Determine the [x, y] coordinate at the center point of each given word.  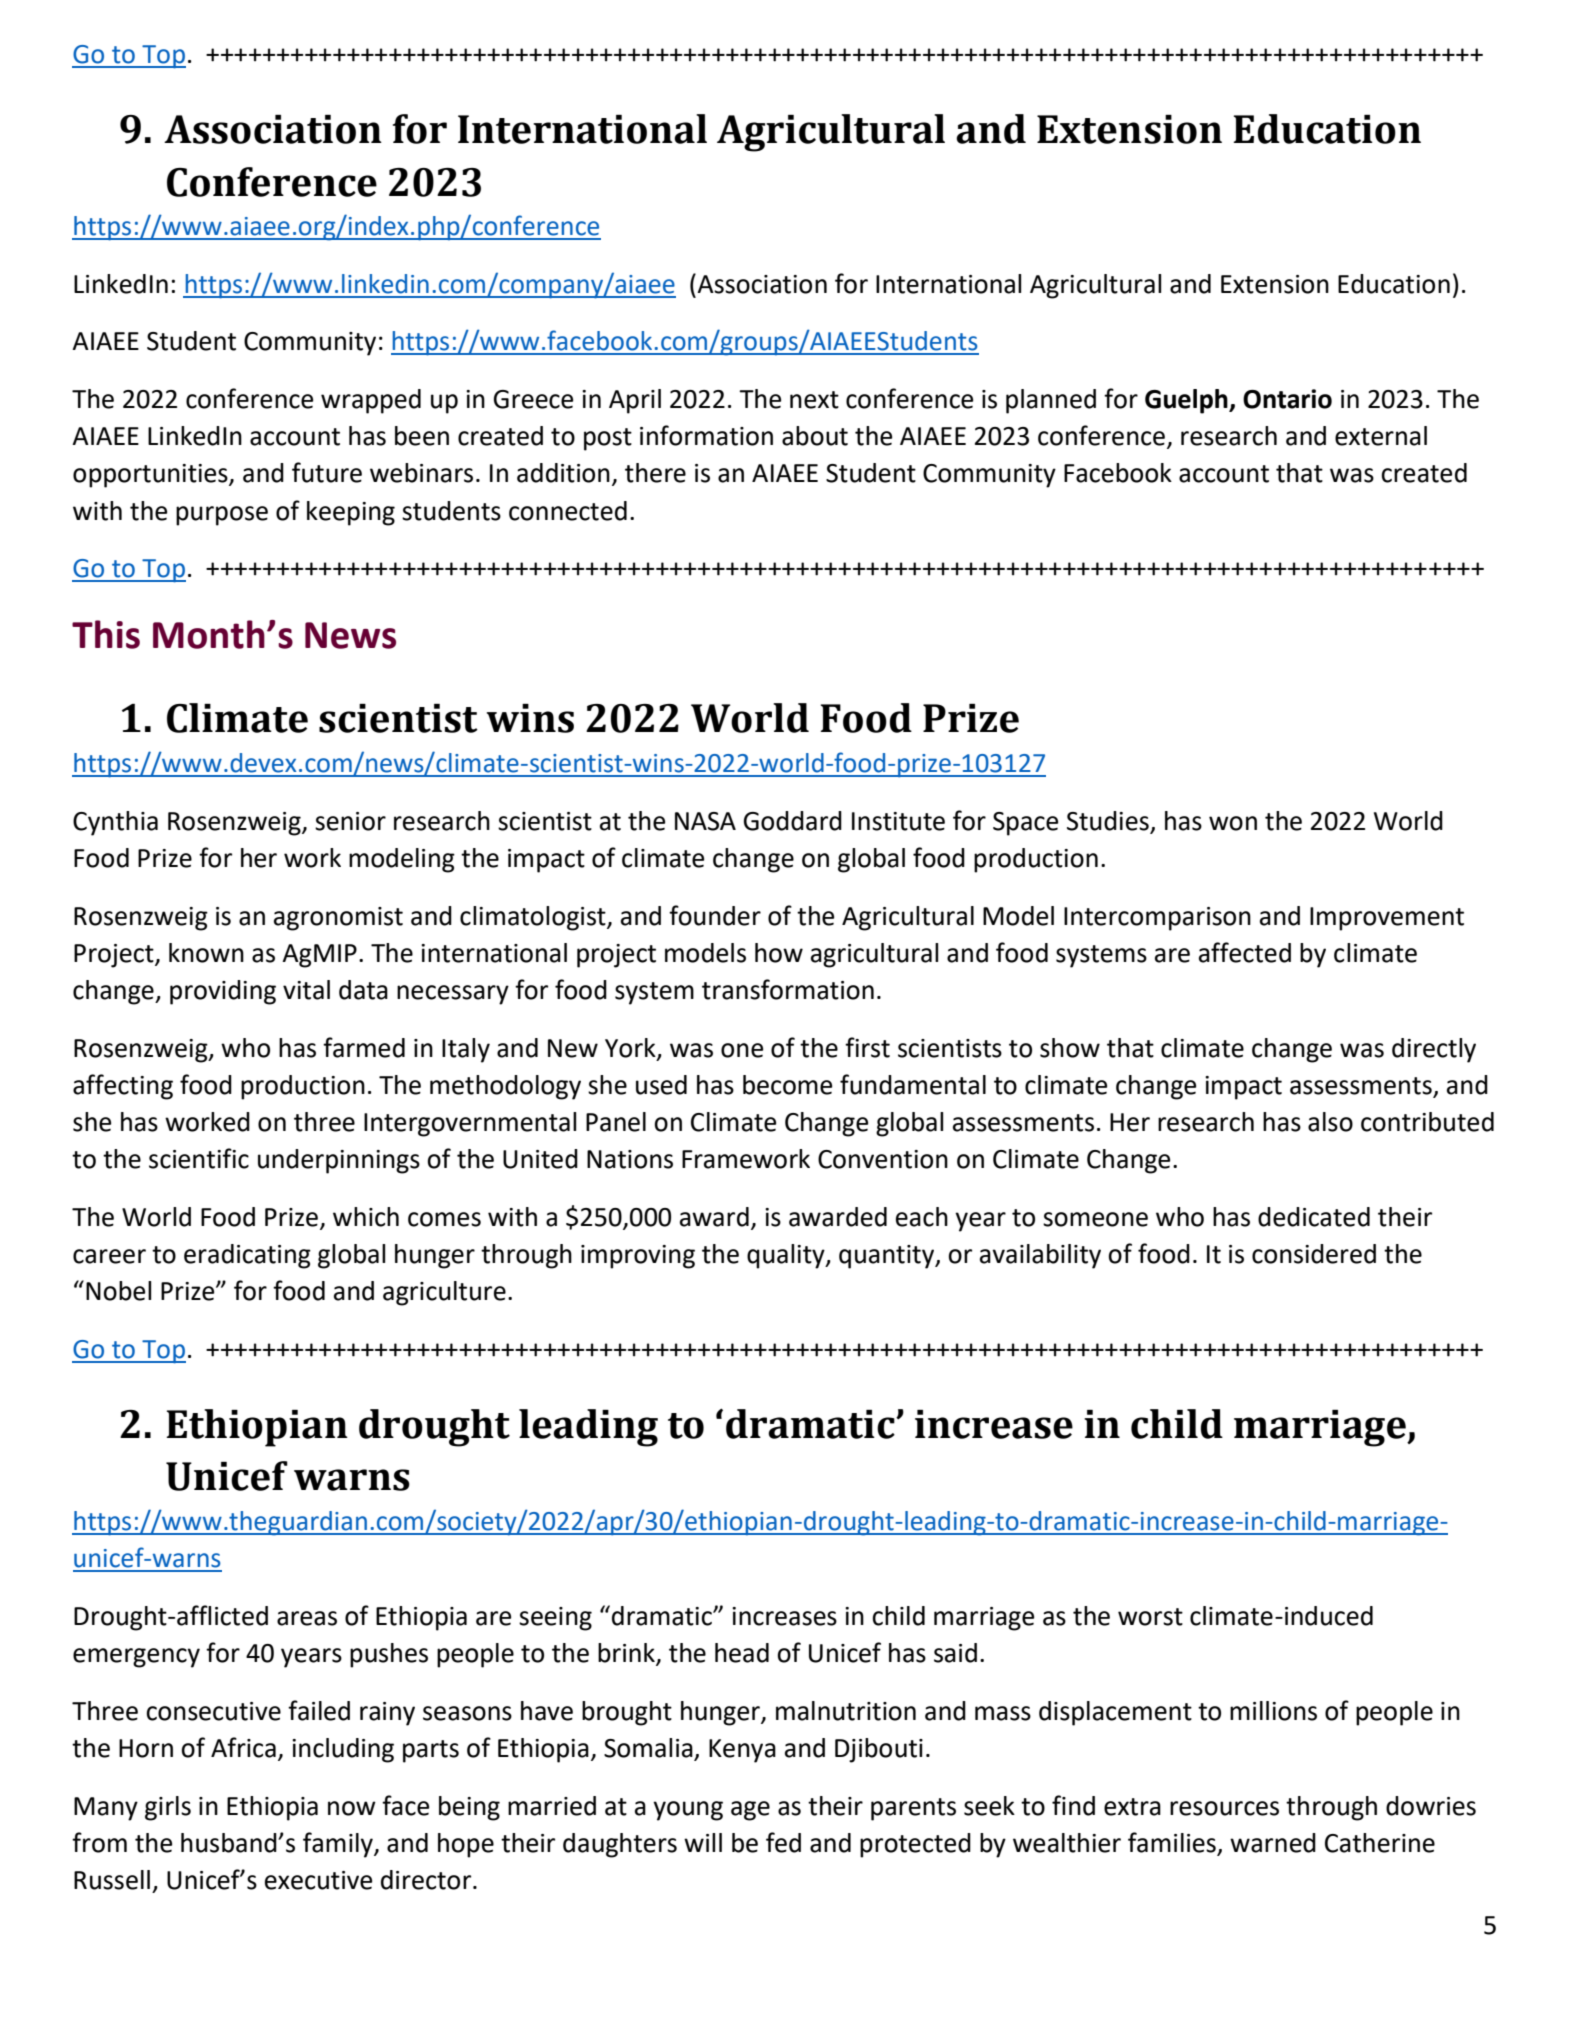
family [339, 1845]
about [815, 436]
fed [783, 1842]
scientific [199, 1158]
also [1330, 1122]
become [787, 1085]
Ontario [1287, 399]
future [327, 472]
